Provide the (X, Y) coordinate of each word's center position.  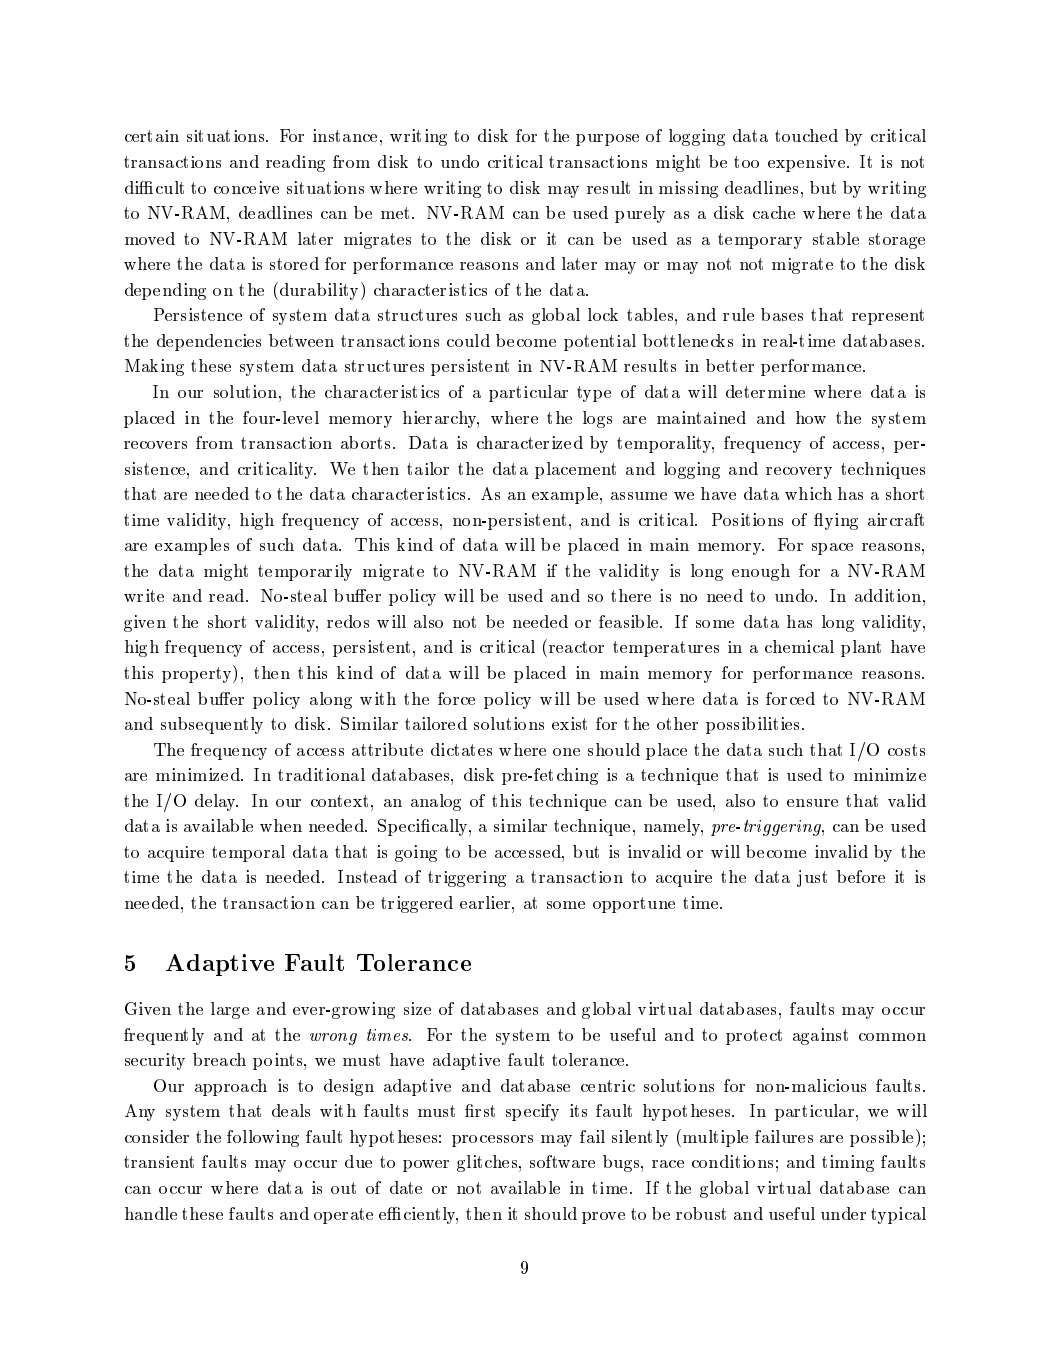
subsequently (212, 725)
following (263, 1138)
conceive (246, 187)
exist (569, 723)
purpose (607, 140)
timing (848, 1163)
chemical (799, 646)
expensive (808, 163)
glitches (488, 1163)
